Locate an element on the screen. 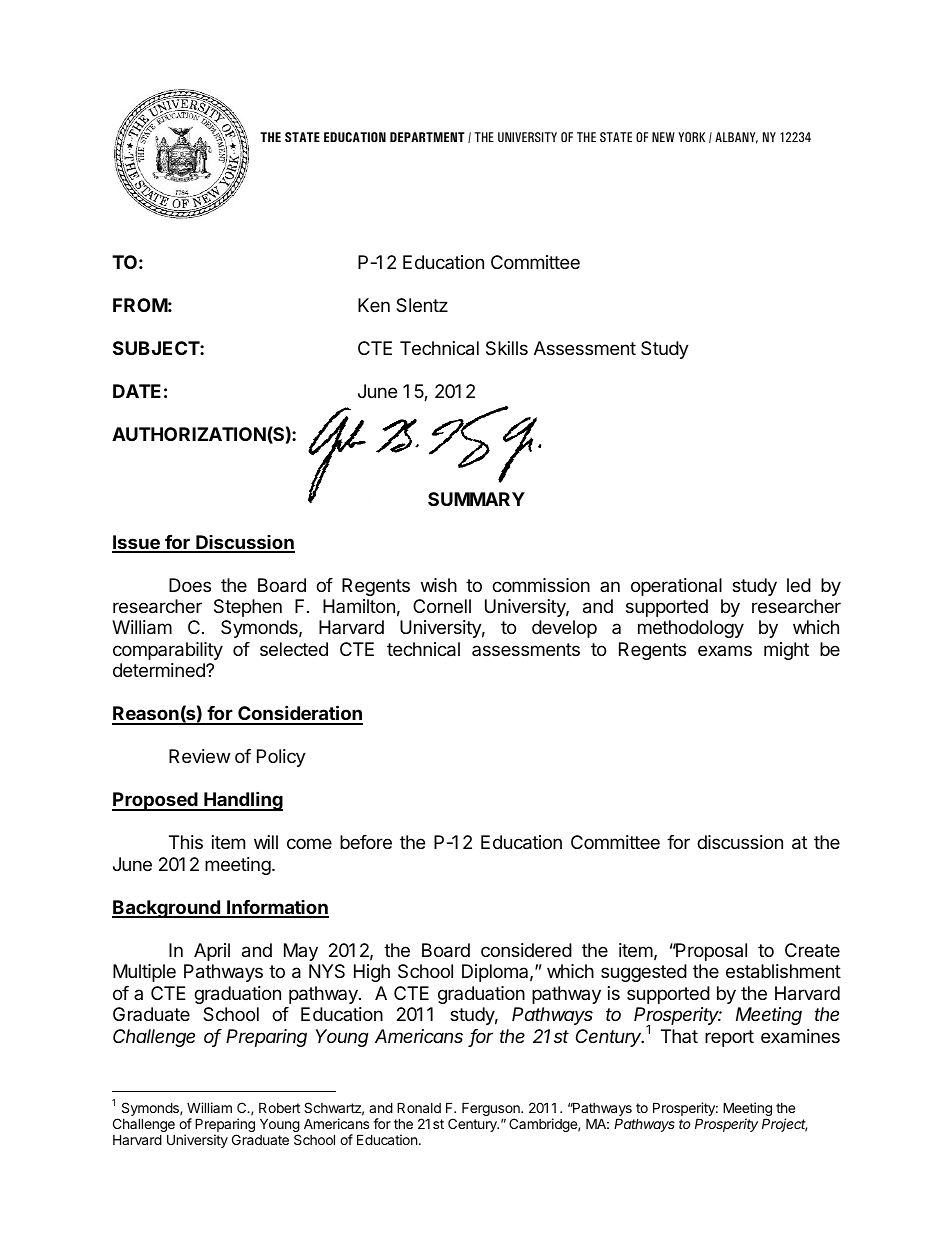 The height and width of the screenshot is (1233, 952). NEW is located at coordinates (663, 137).
